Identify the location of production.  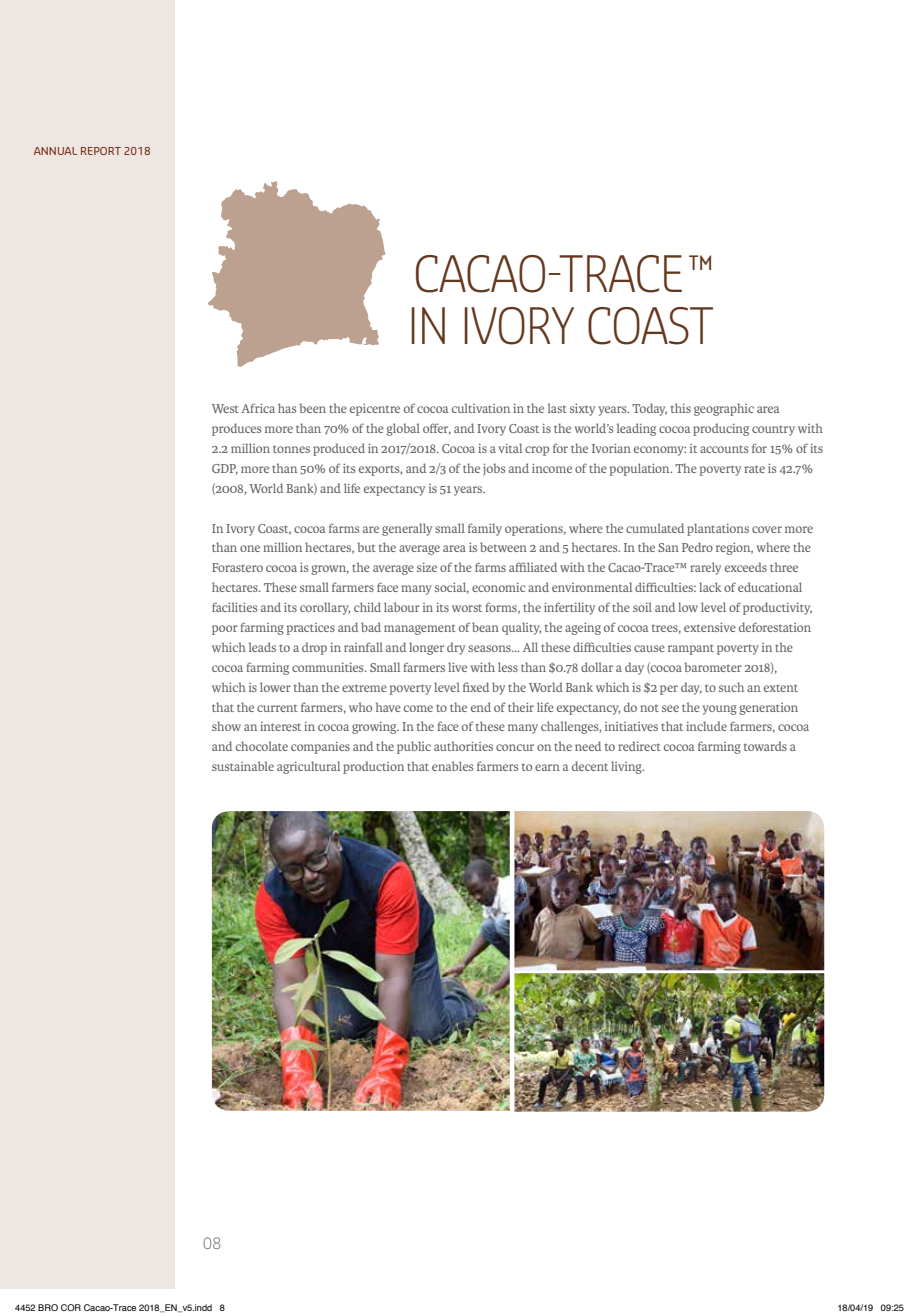
(373, 767).
